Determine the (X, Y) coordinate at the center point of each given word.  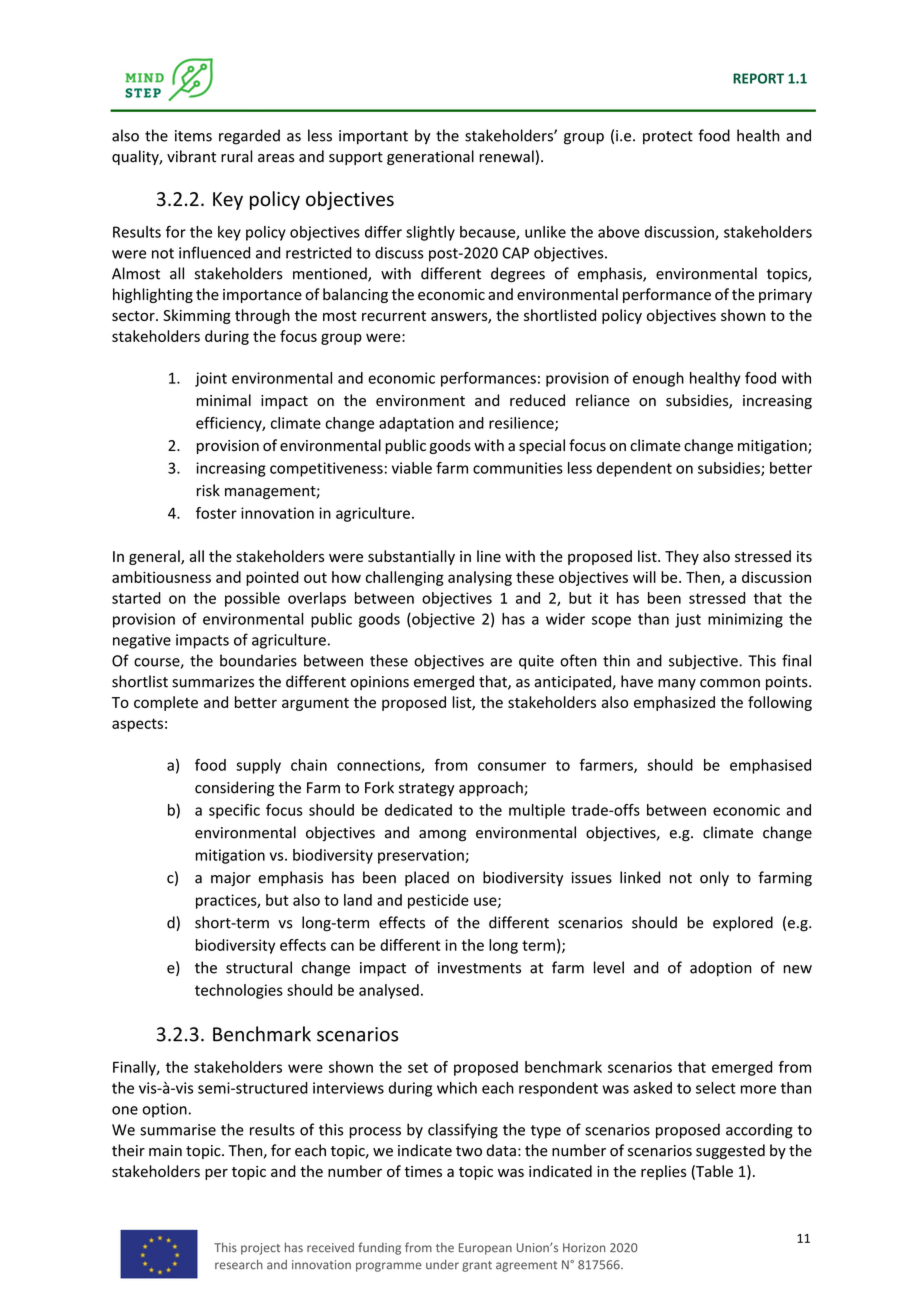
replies (663, 1172)
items (193, 136)
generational (430, 157)
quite (536, 662)
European (485, 1249)
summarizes (213, 682)
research (239, 1265)
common (730, 683)
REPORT (758, 78)
